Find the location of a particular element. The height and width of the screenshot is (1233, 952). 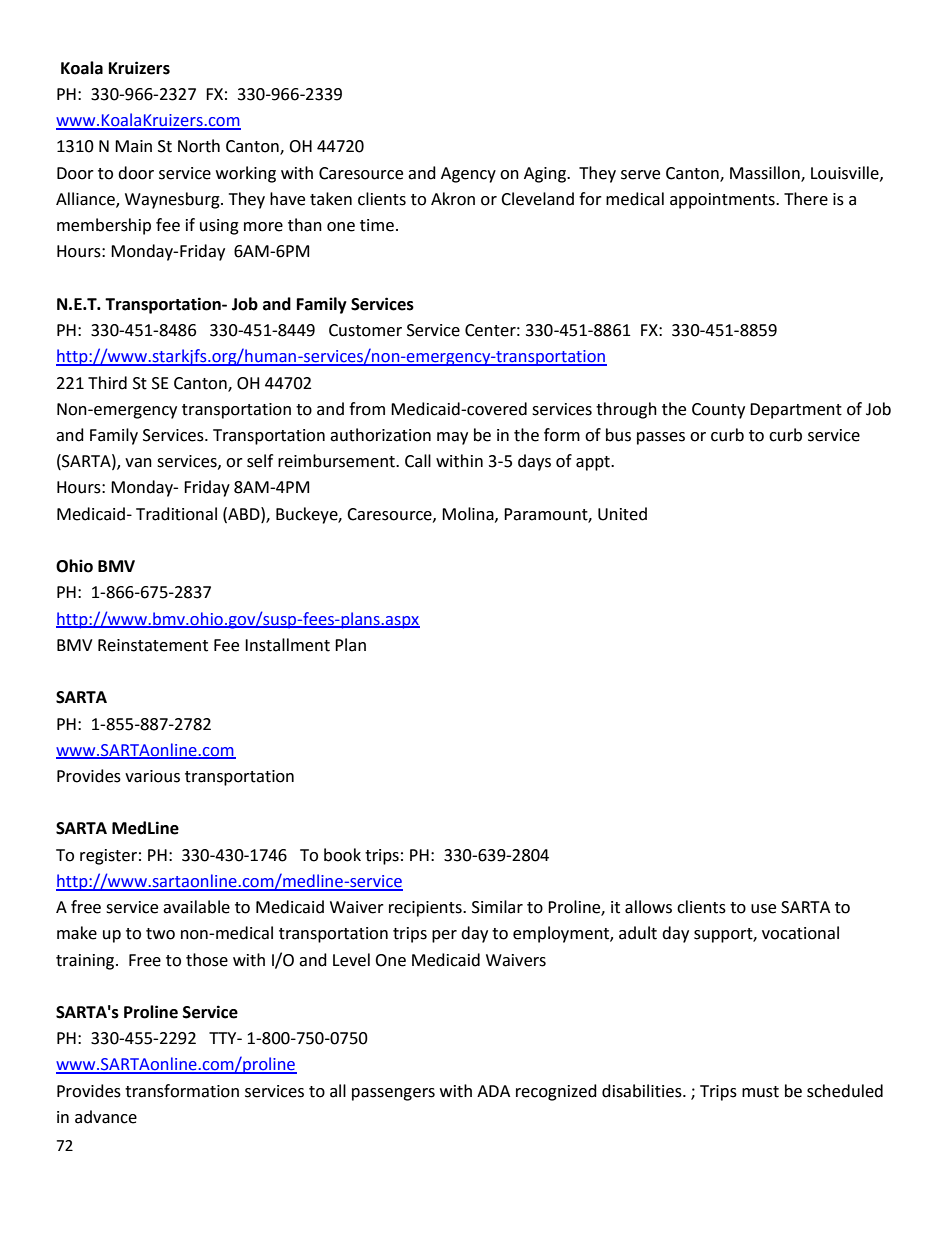

advance is located at coordinates (106, 1117).
